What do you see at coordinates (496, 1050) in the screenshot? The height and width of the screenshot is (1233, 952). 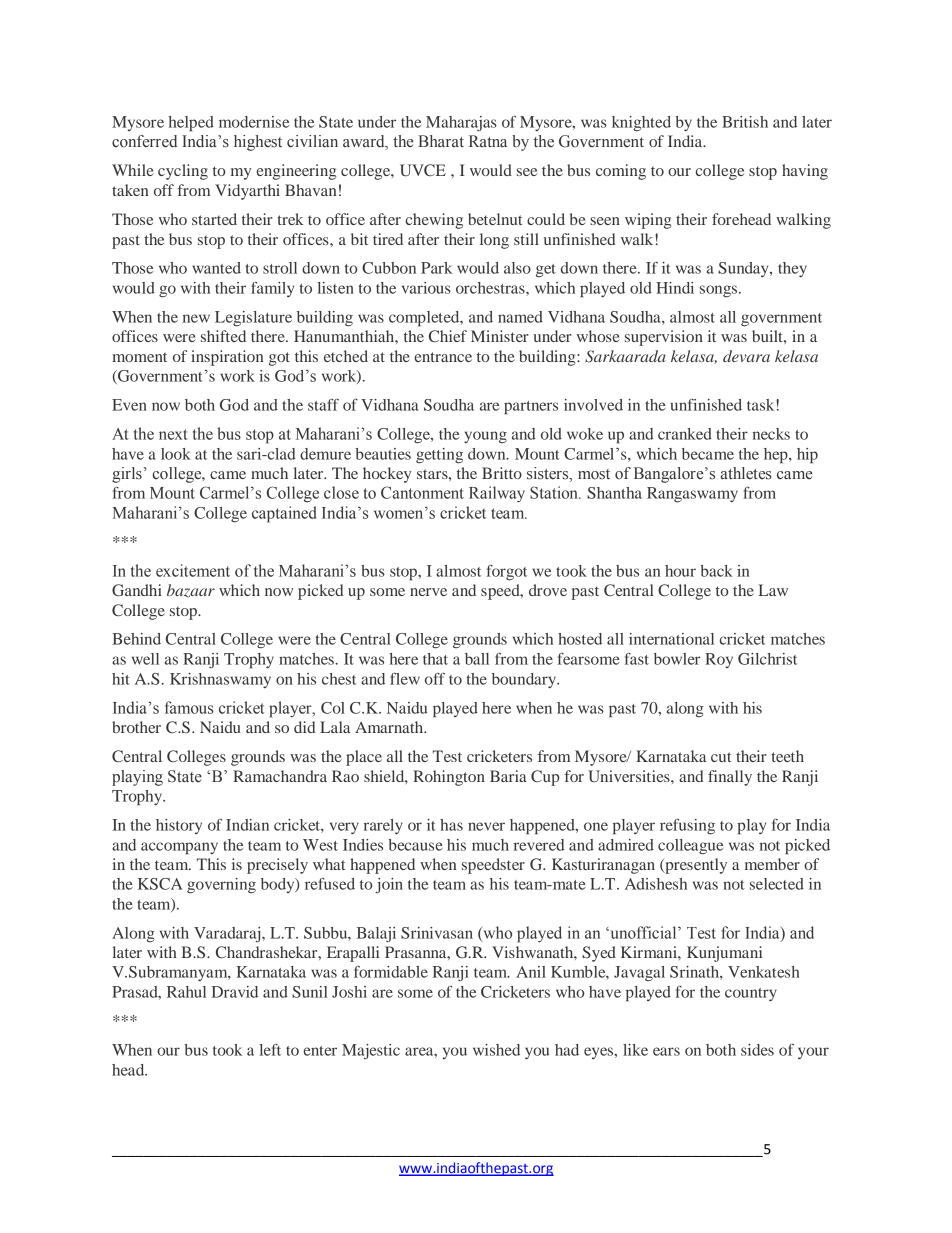 I see `wished` at bounding box center [496, 1050].
